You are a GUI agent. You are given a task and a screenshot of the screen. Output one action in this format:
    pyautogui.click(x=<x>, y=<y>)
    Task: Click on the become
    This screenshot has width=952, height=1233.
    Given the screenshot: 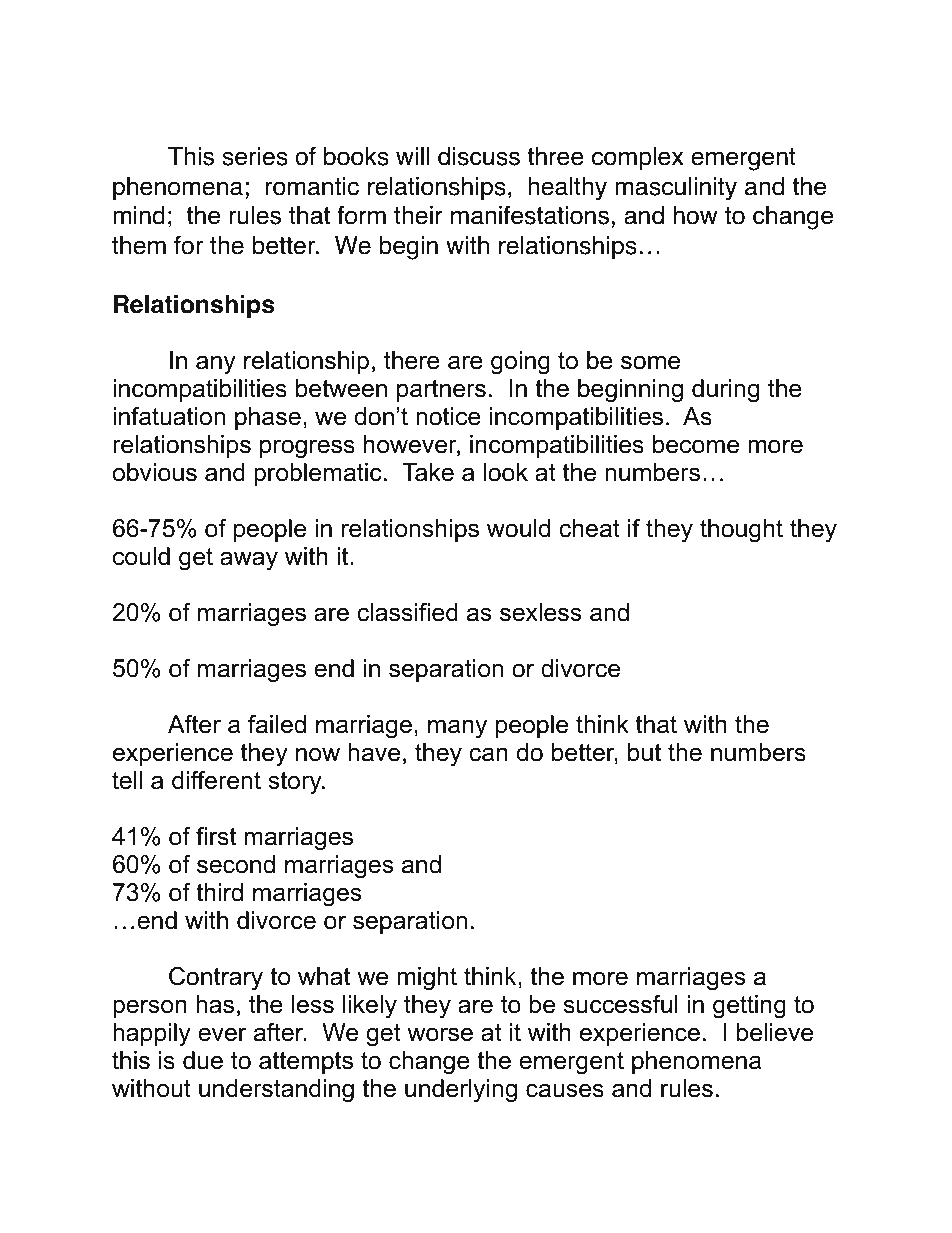 What is the action you would take?
    pyautogui.click(x=696, y=444)
